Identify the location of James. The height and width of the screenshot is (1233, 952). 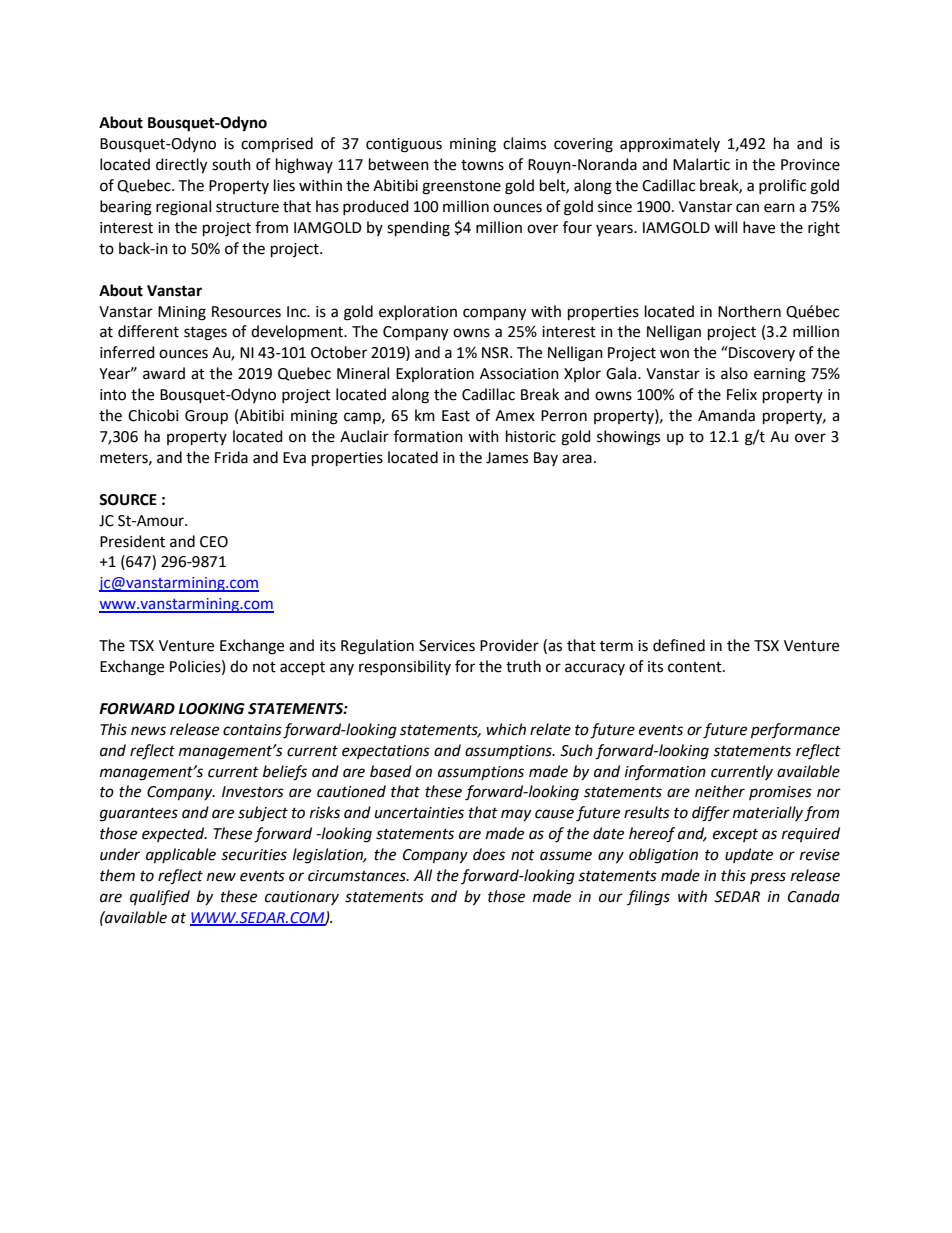
(507, 458).
